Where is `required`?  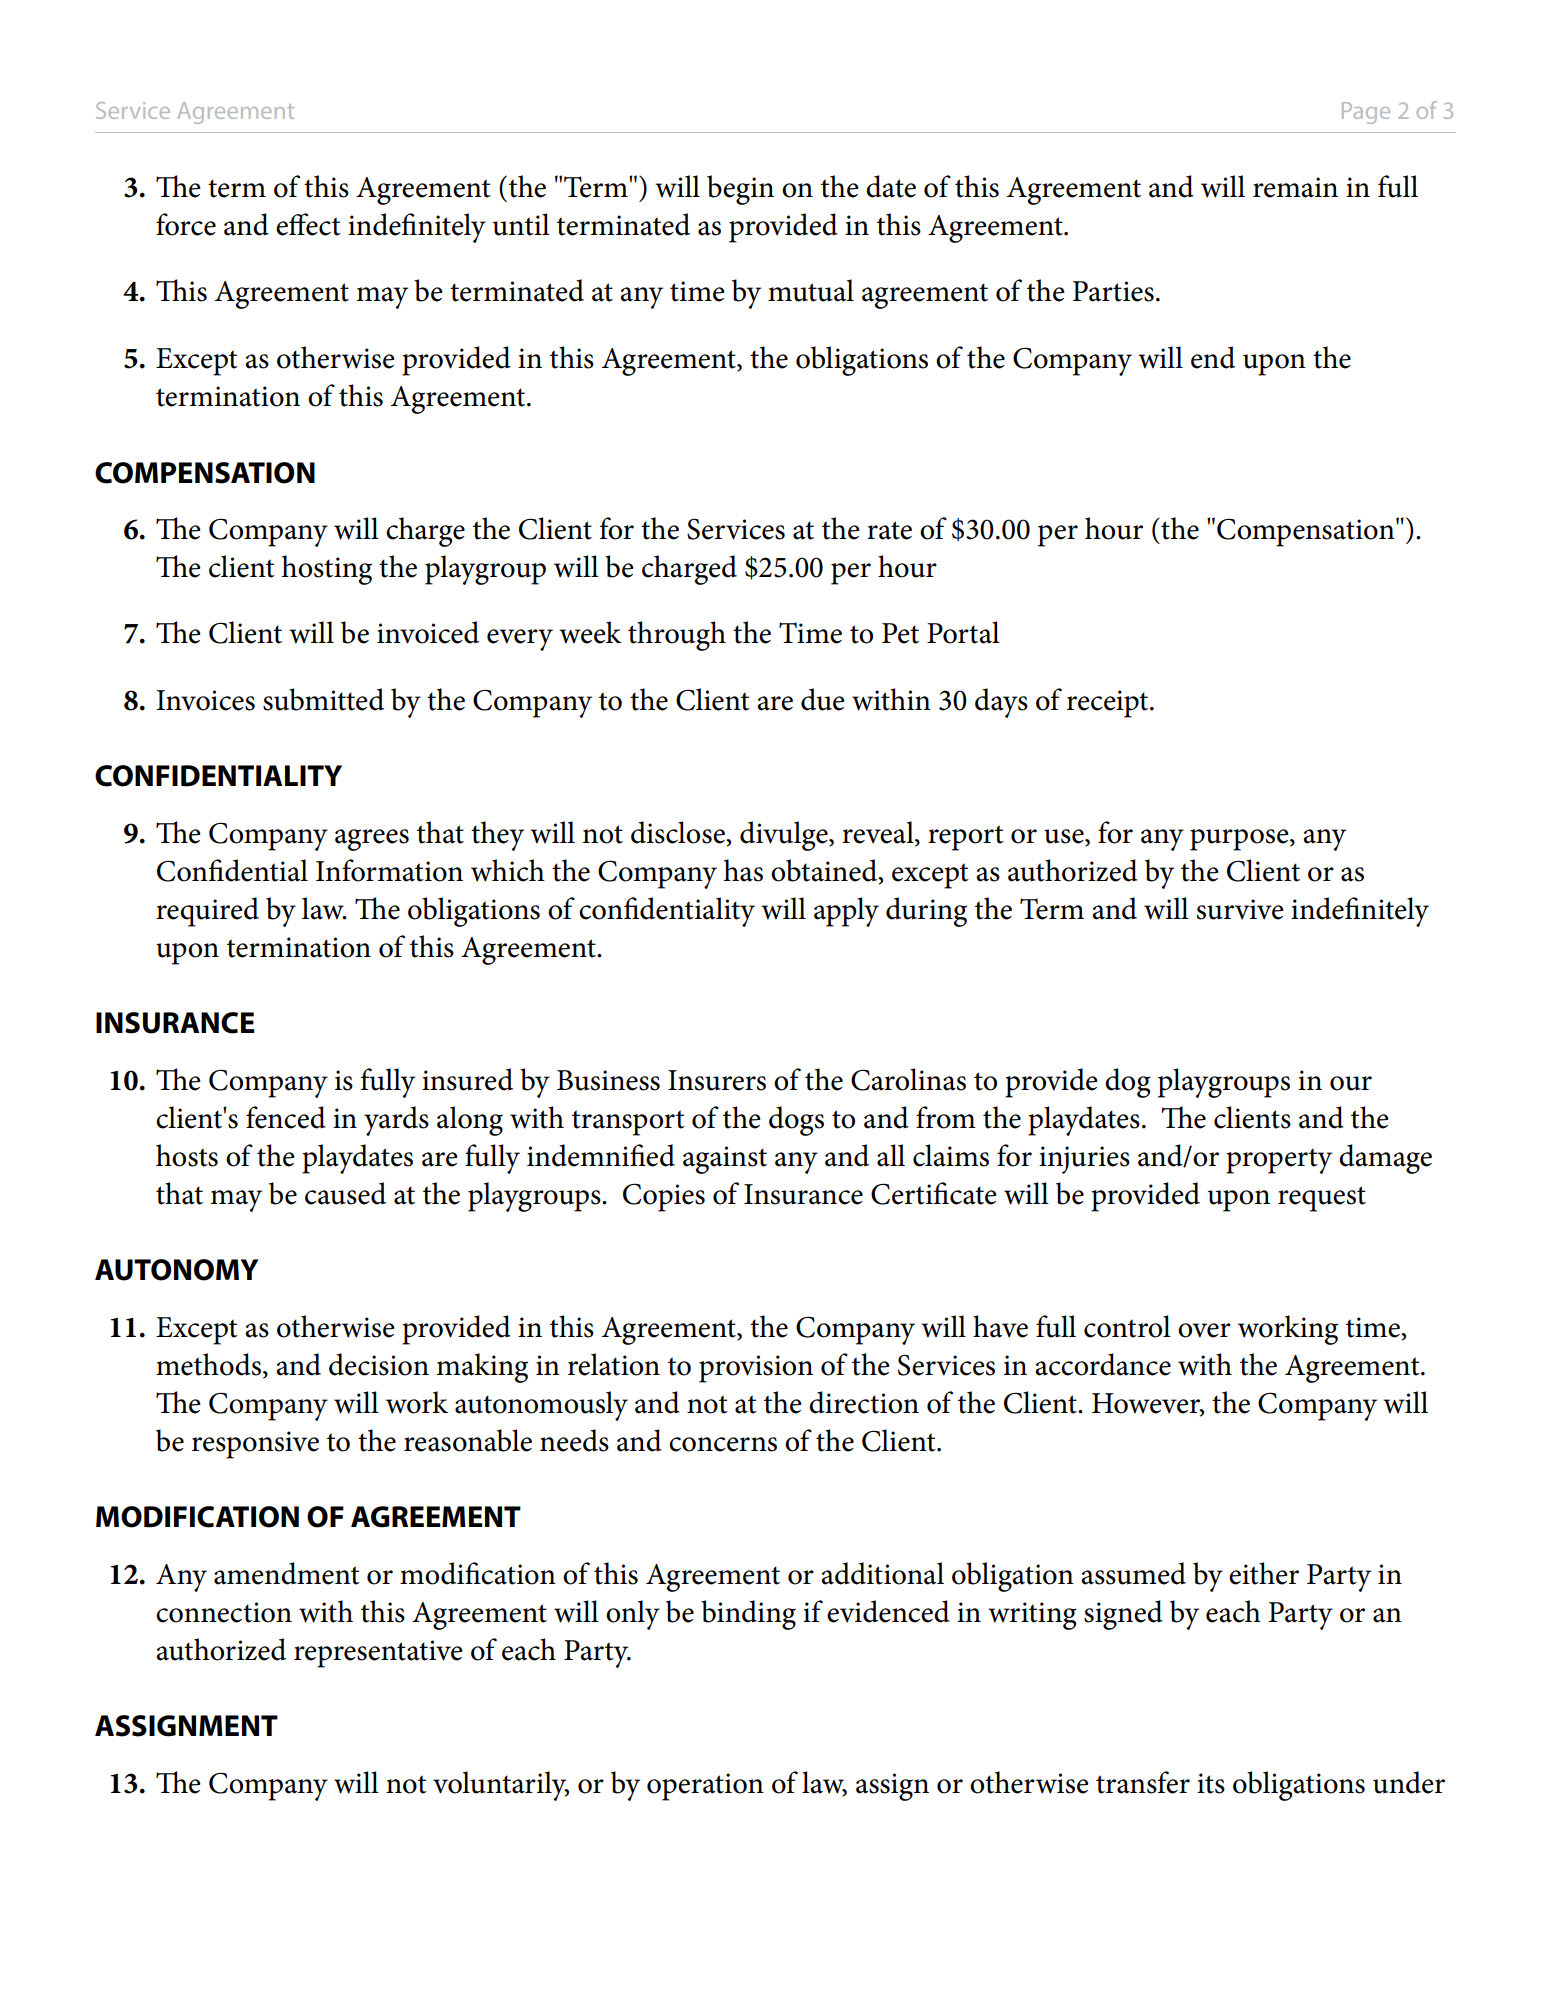 required is located at coordinates (207, 912).
